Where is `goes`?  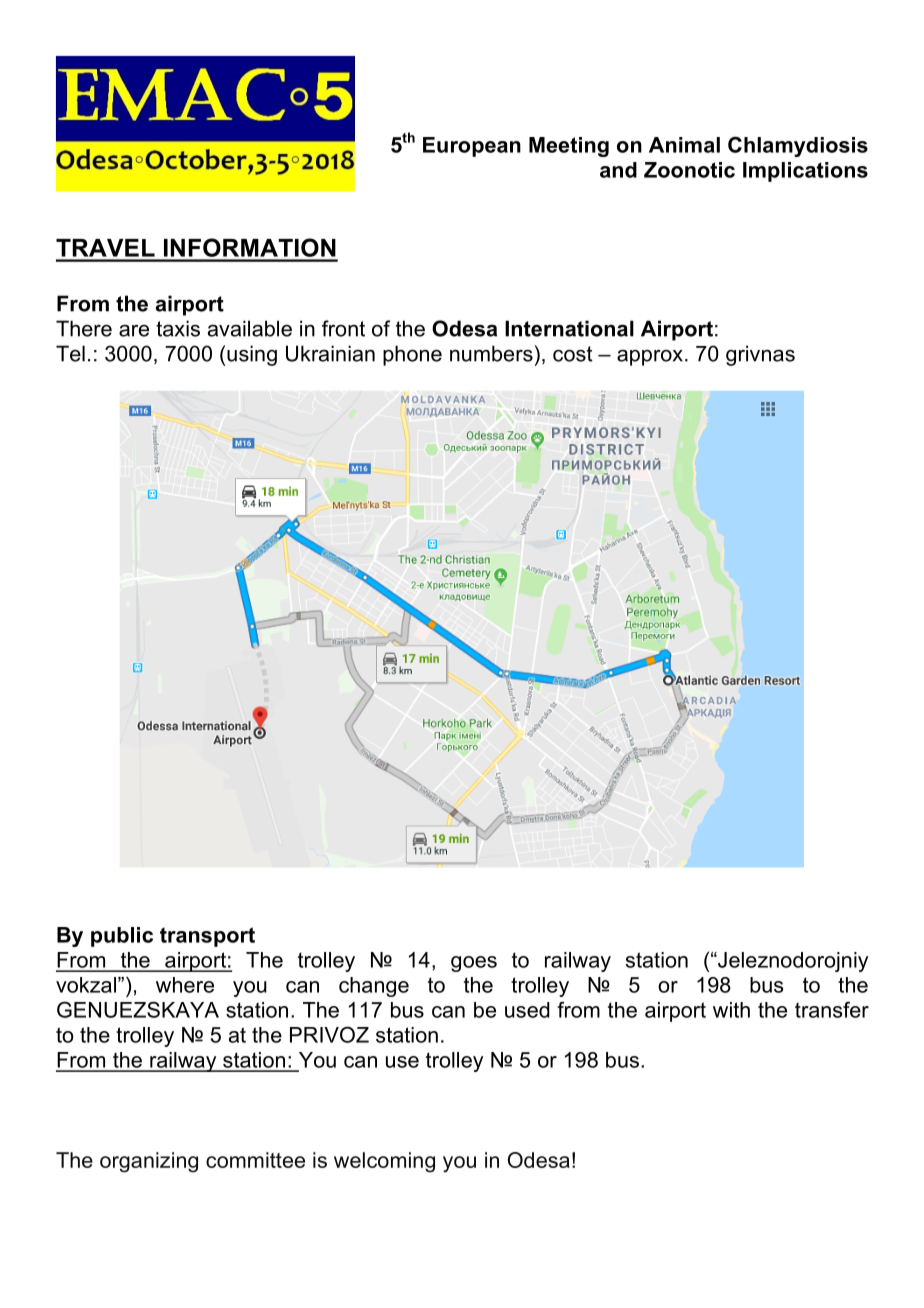 goes is located at coordinates (474, 964).
